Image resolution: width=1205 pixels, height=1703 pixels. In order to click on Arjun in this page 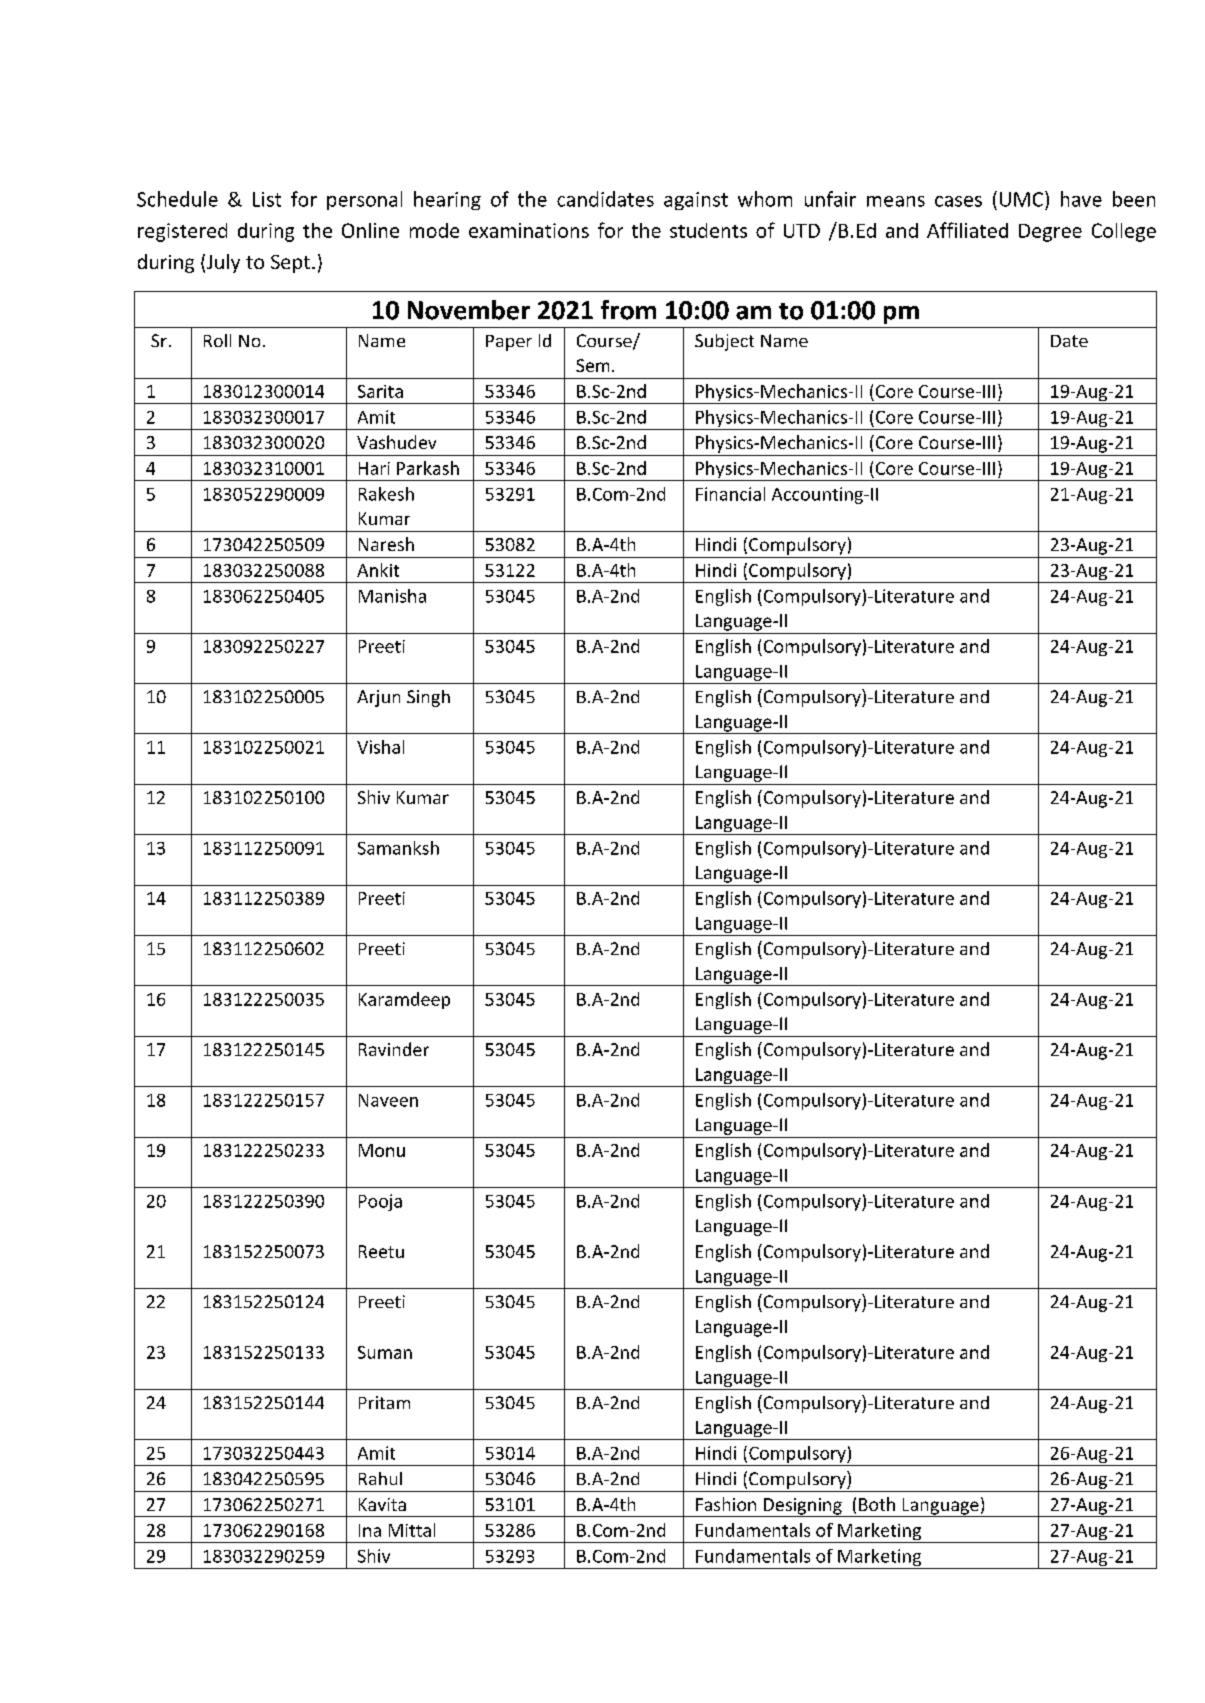, I will do `click(378, 698)`.
